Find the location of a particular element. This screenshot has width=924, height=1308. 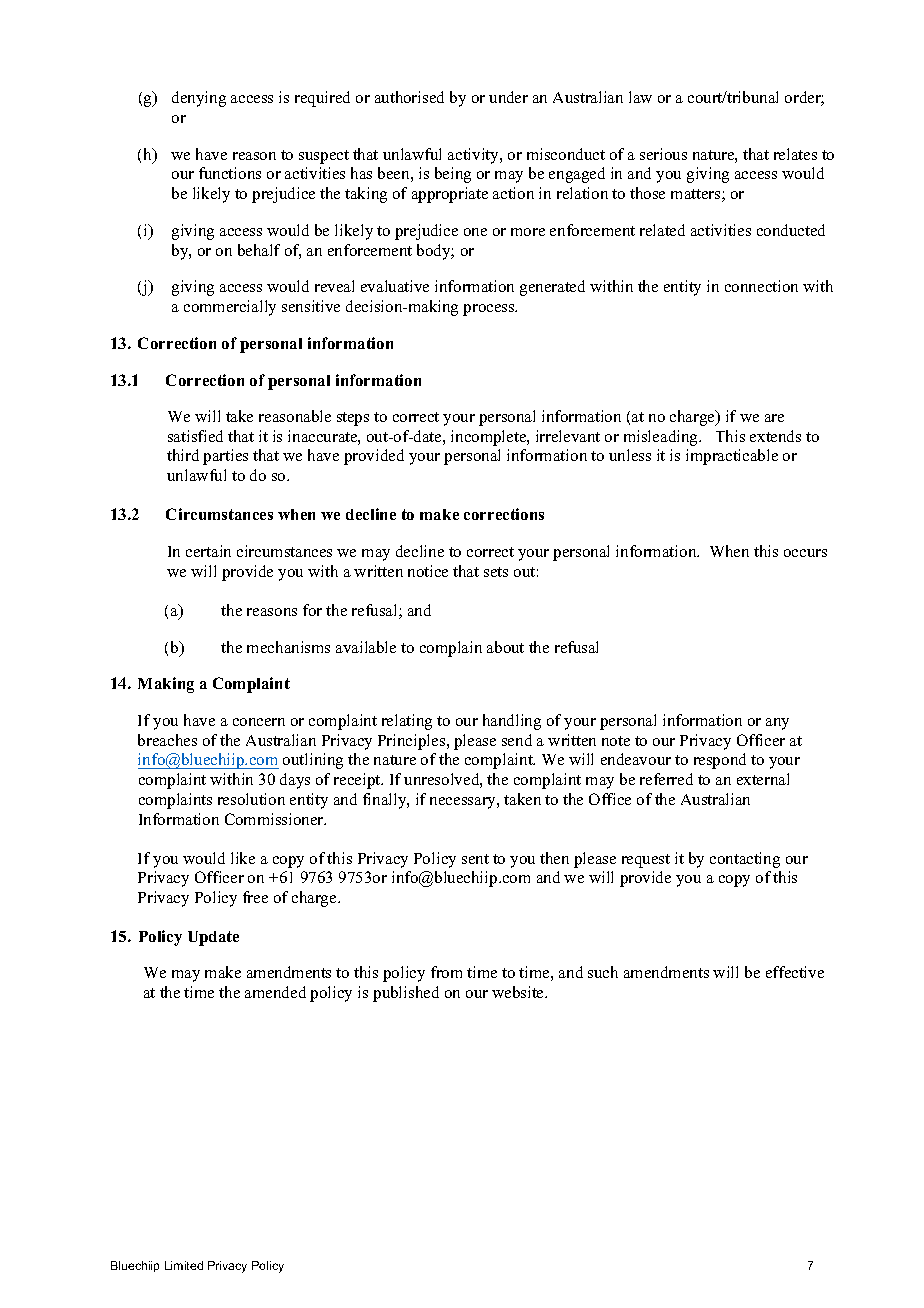

parties is located at coordinates (225, 457).
